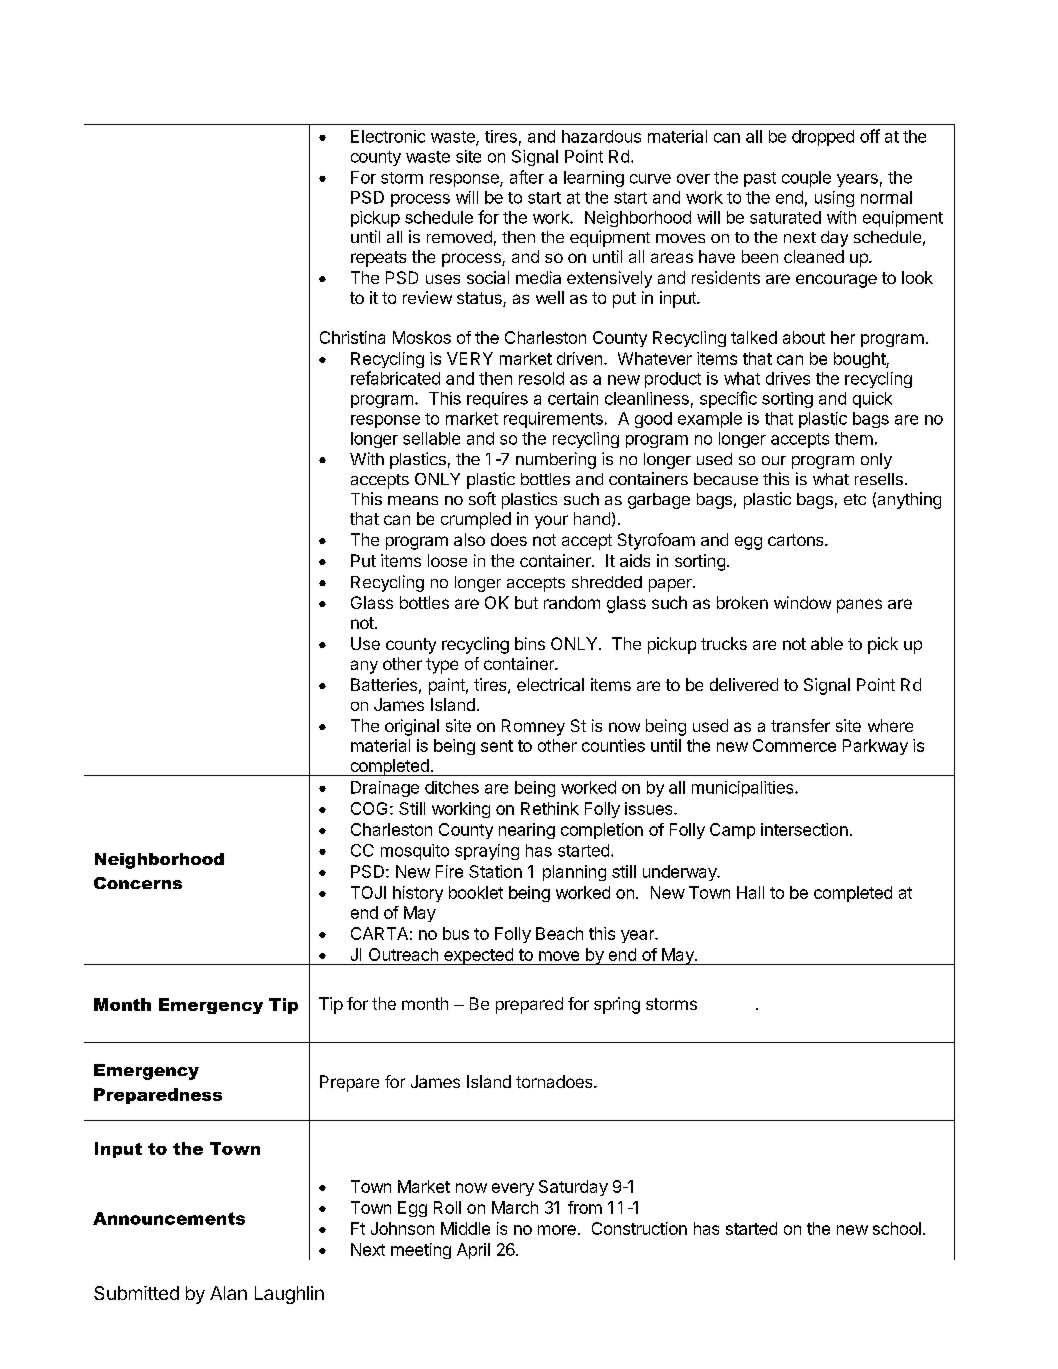 The height and width of the screenshot is (1369, 1058). Describe the element at coordinates (384, 684) in the screenshot. I see `Batteries` at that location.
